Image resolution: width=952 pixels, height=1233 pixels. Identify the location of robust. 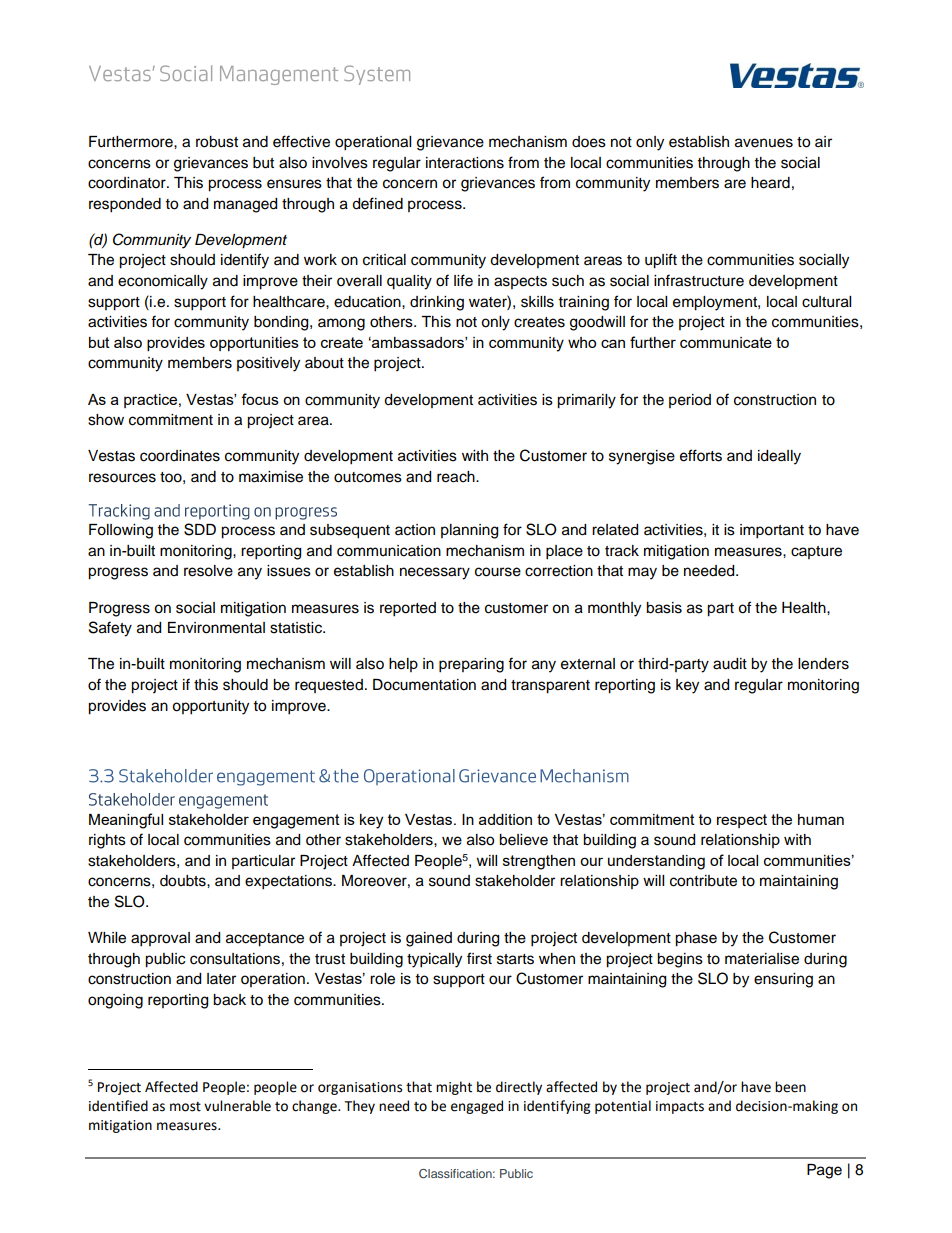
(217, 142).
